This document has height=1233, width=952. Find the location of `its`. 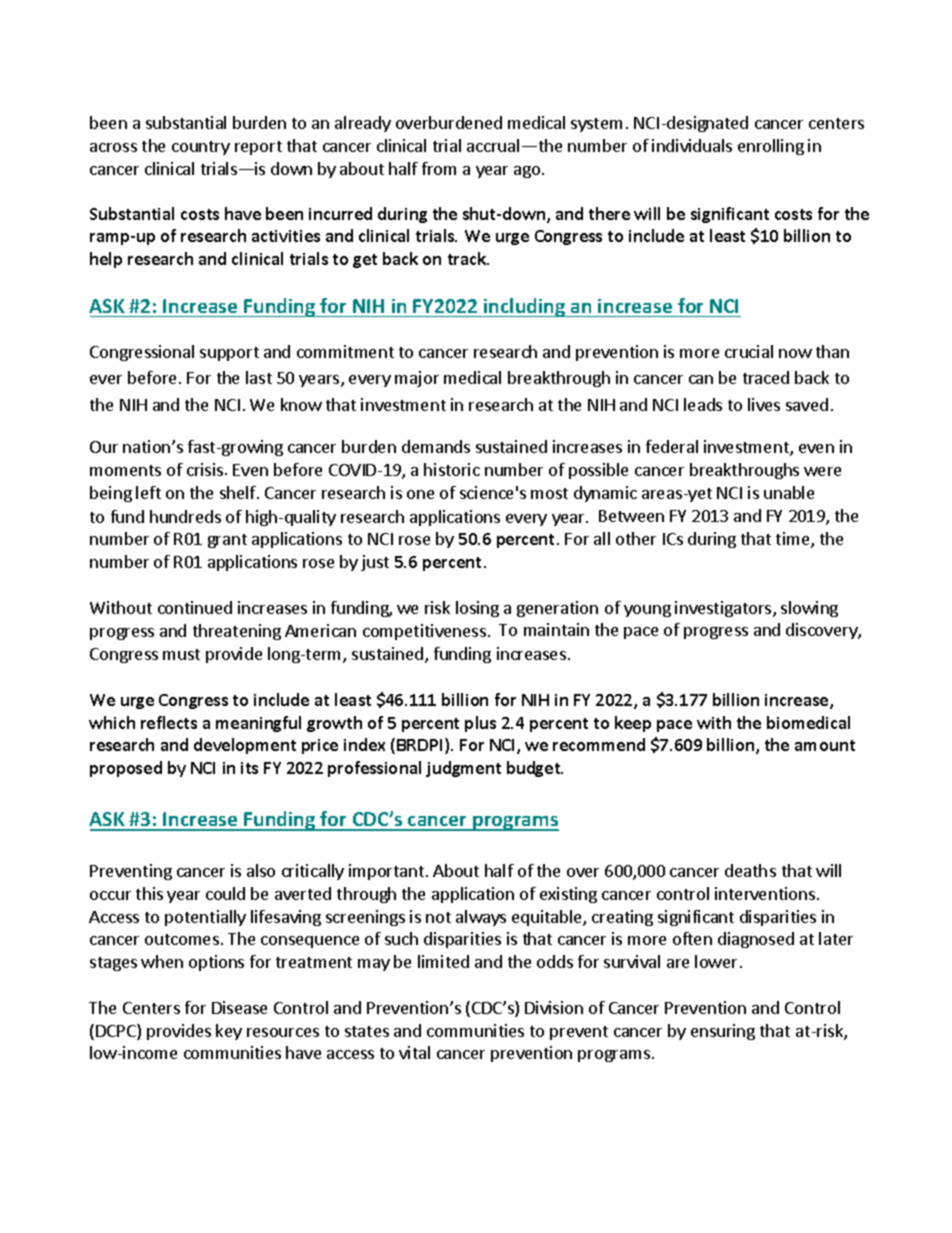

its is located at coordinates (249, 768).
